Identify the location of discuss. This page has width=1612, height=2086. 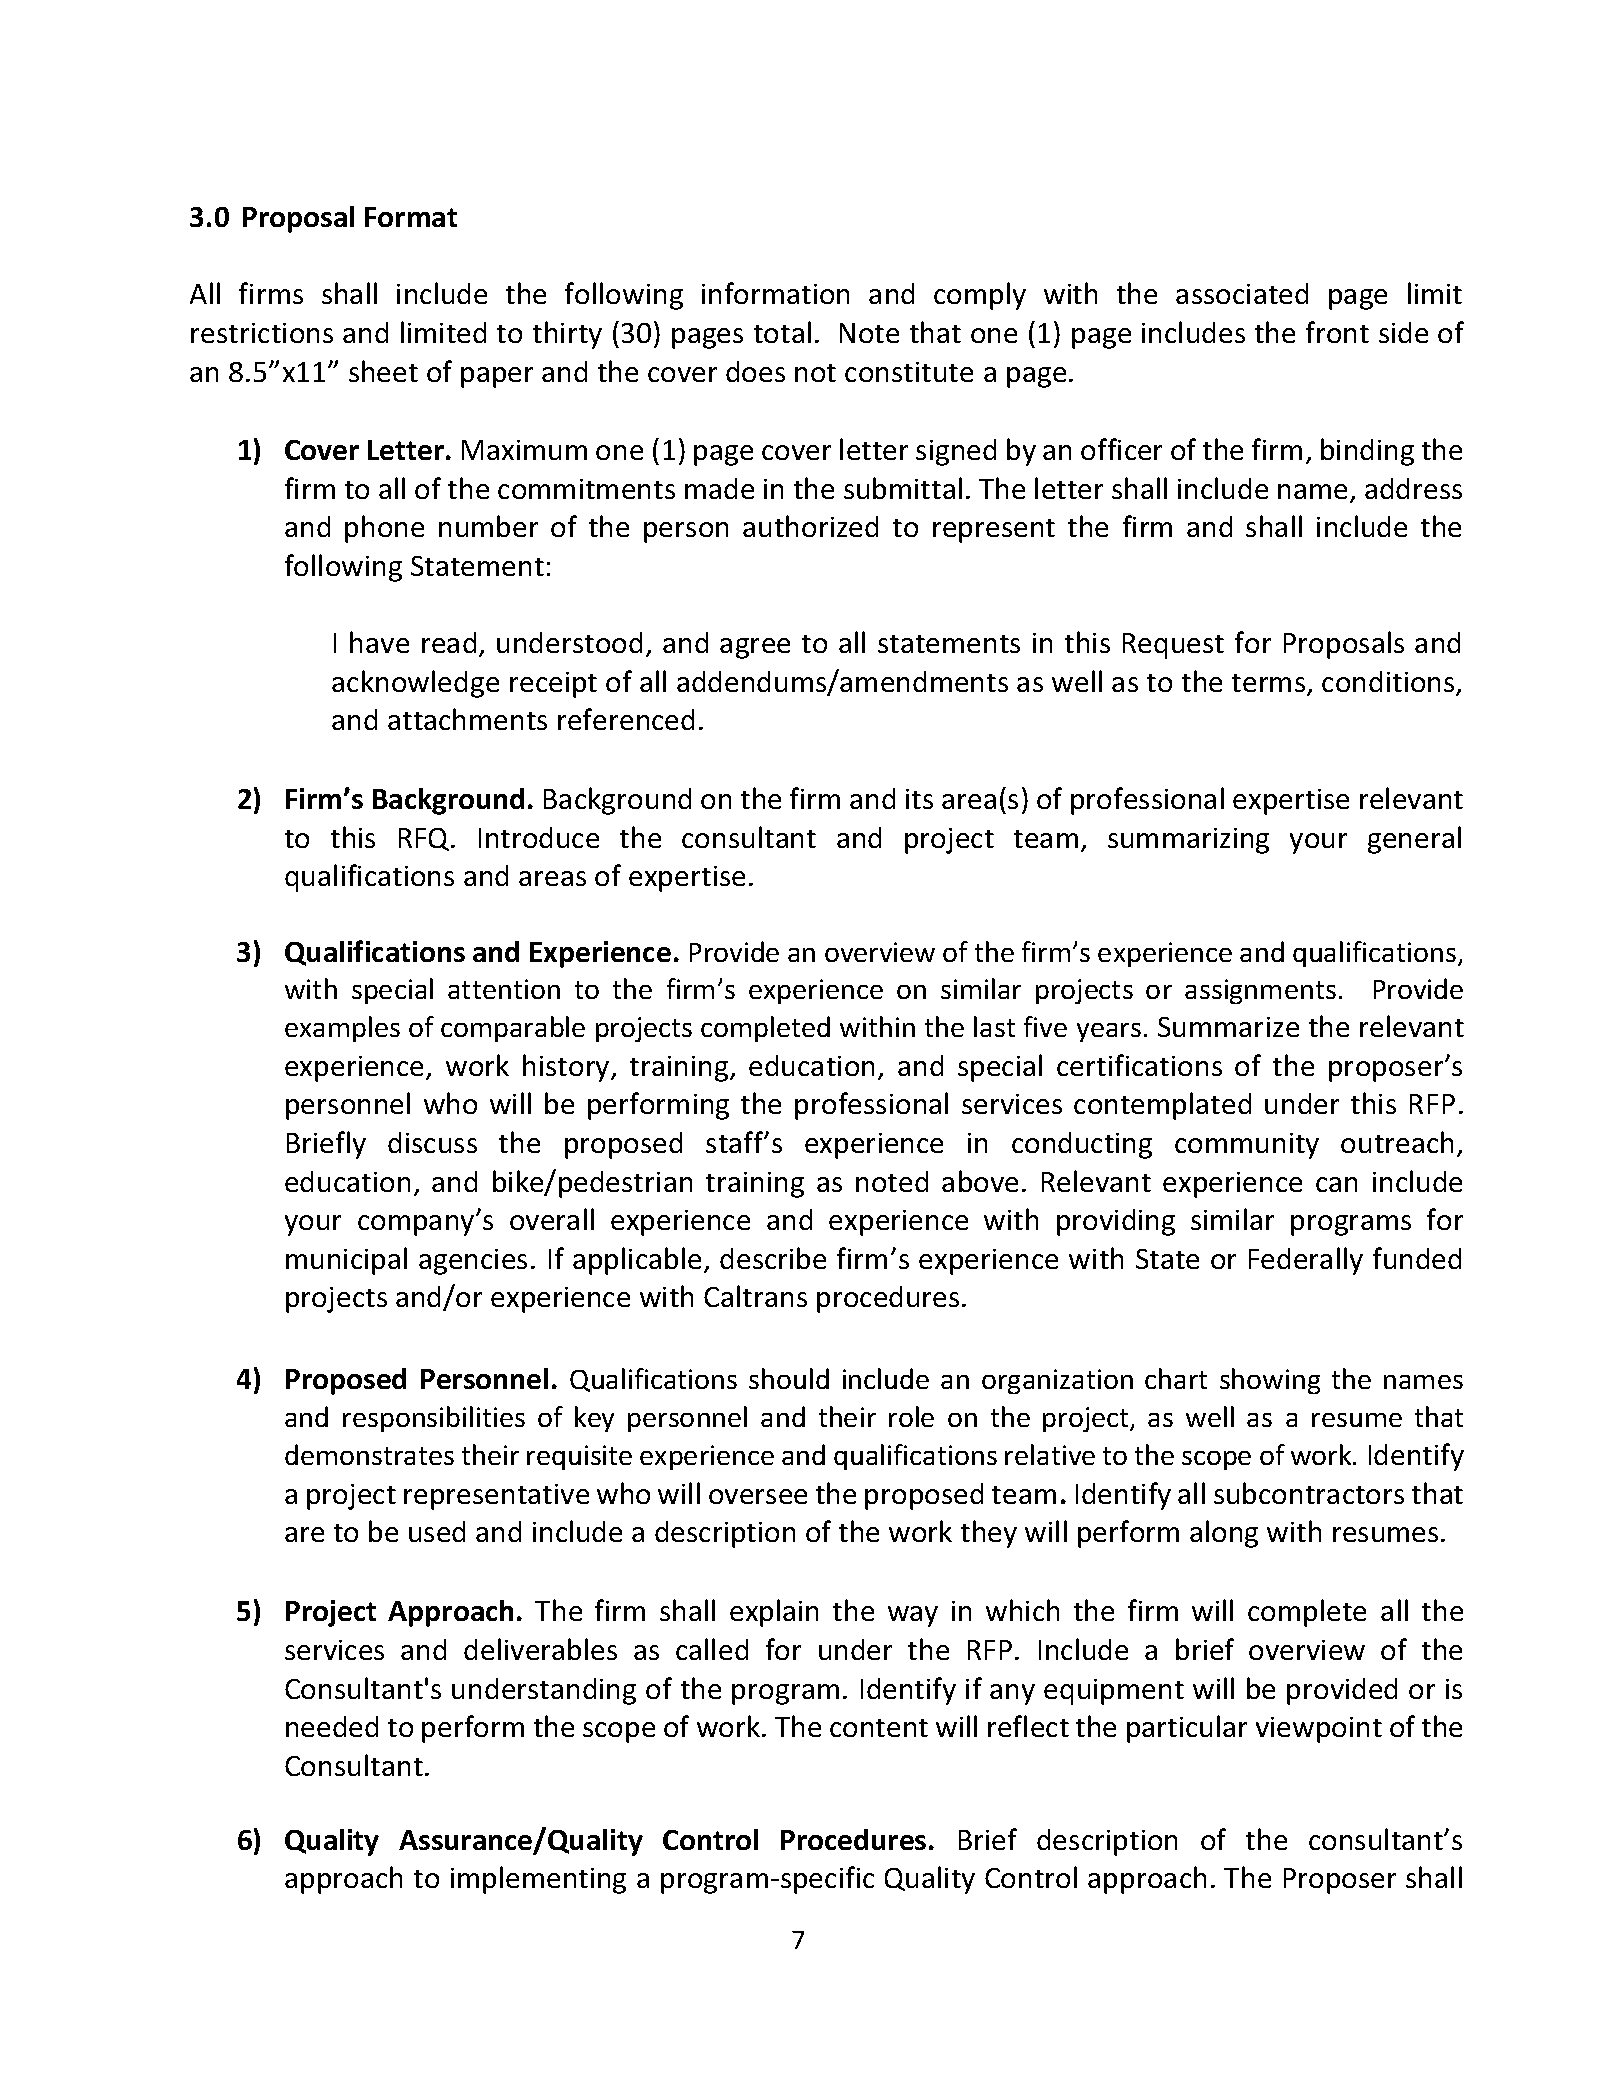
(432, 1142).
